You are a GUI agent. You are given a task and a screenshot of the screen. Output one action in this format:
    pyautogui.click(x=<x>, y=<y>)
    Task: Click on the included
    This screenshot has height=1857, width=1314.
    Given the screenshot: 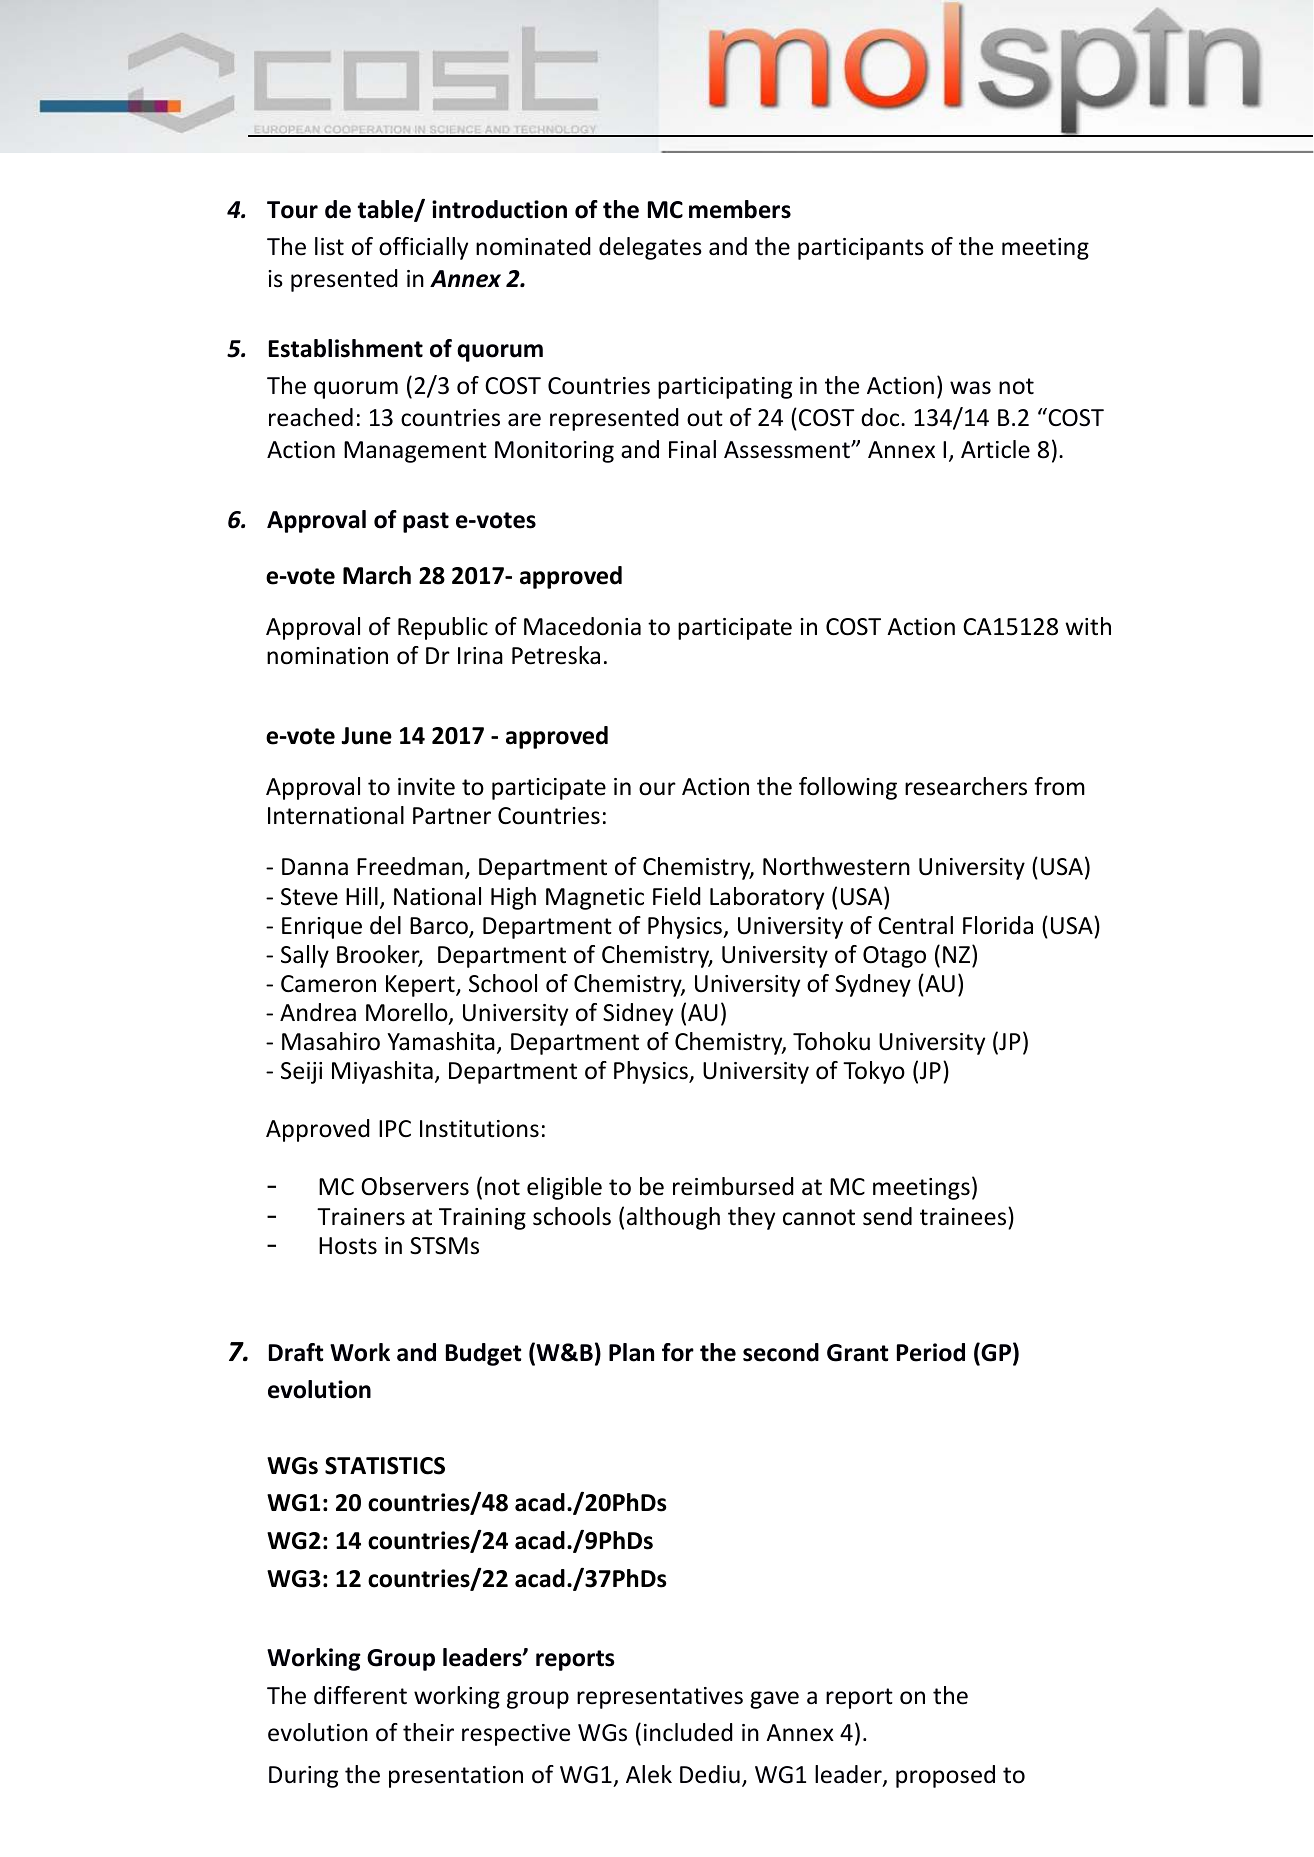 What is the action you would take?
    pyautogui.click(x=688, y=1732)
